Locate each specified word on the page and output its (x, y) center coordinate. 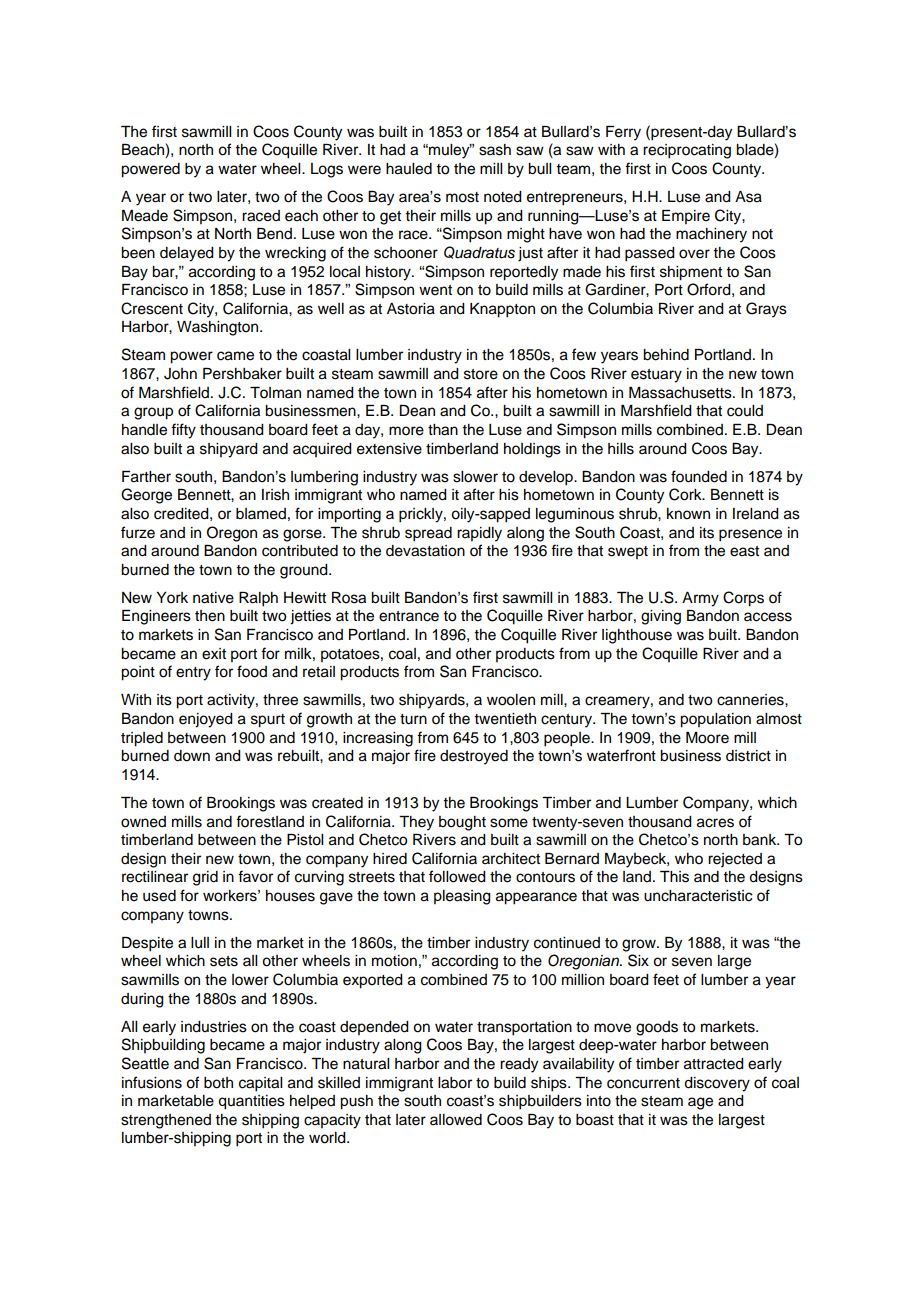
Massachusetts (681, 393)
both (218, 1083)
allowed (456, 1120)
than (443, 430)
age (700, 1103)
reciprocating (687, 151)
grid (205, 878)
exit (214, 654)
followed (457, 876)
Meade (145, 216)
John (180, 374)
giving (661, 617)
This (674, 877)
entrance (409, 616)
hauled (409, 169)
